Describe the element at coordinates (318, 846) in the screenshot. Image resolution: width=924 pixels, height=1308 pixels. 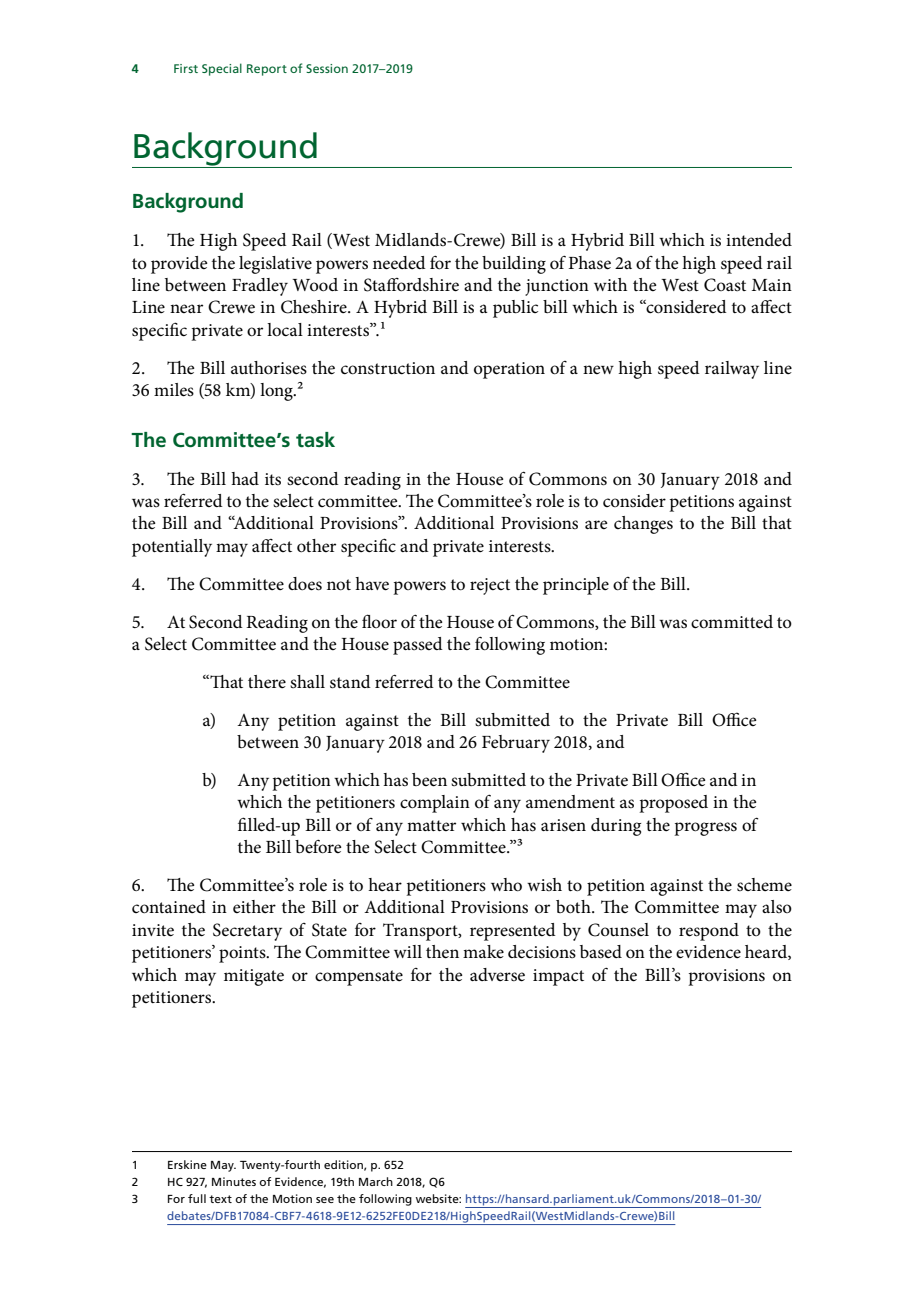
I see `before` at that location.
